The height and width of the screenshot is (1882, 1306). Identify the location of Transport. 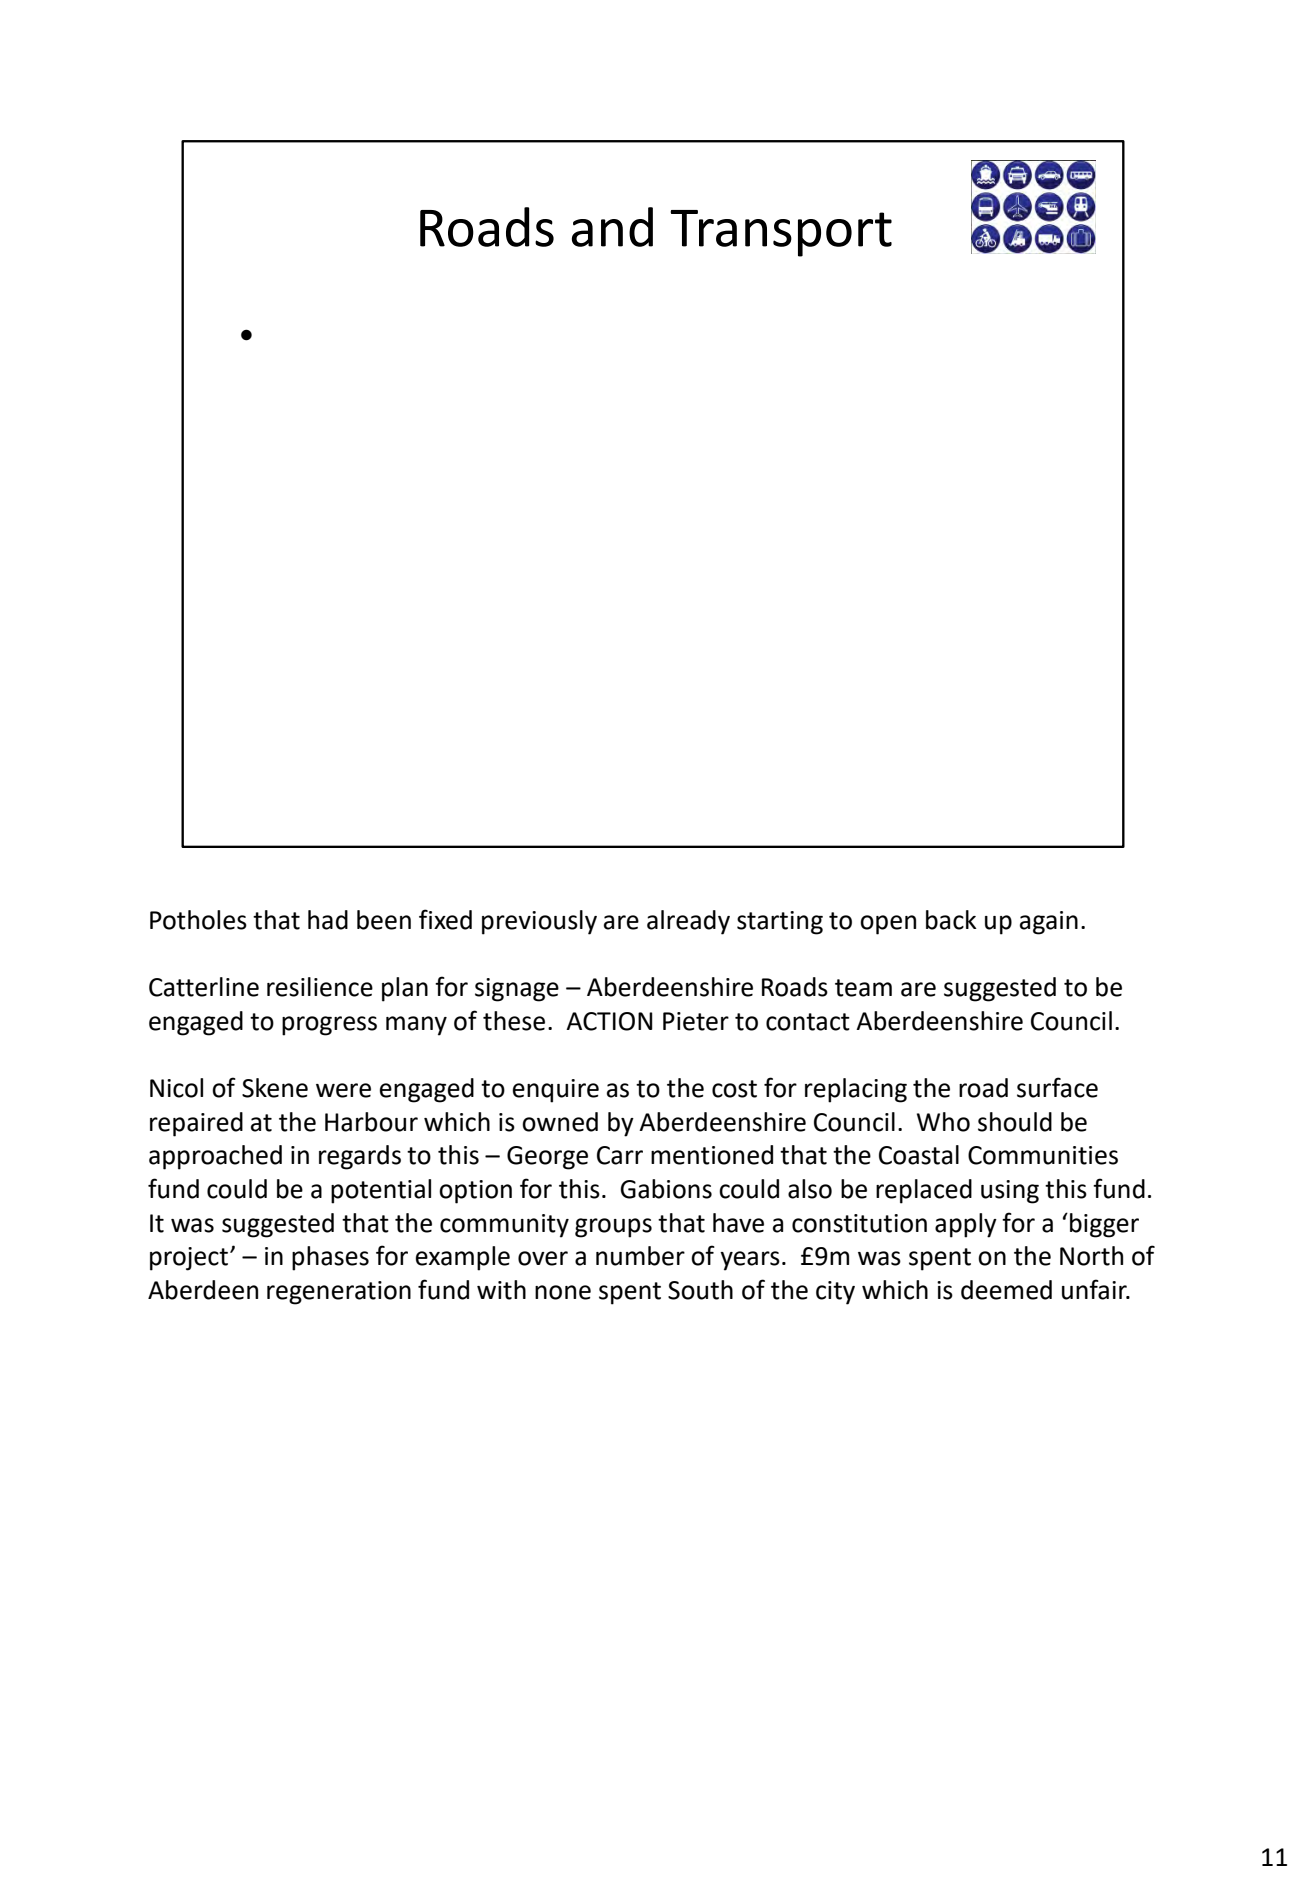
(781, 233).
